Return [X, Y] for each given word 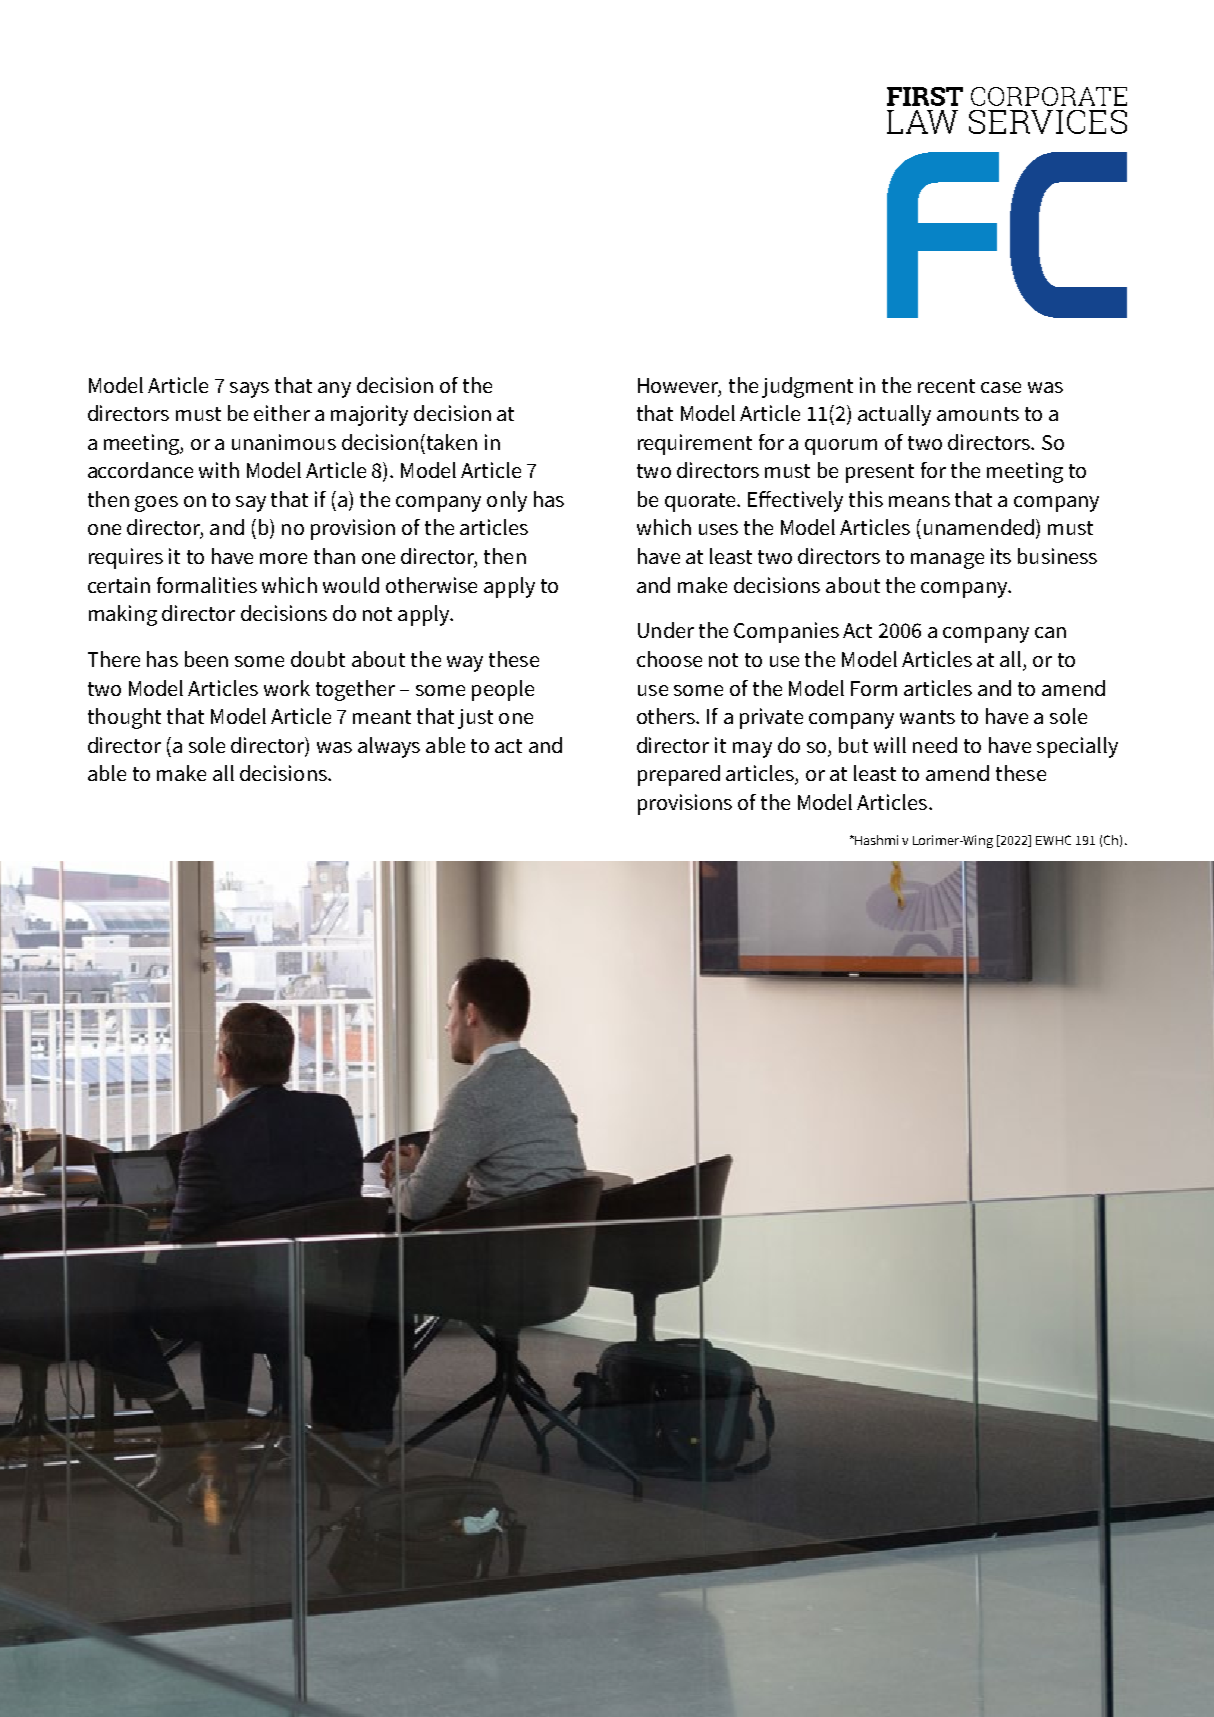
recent [946, 386]
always [389, 747]
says [249, 390]
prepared [679, 775]
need [935, 745]
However [679, 386]
